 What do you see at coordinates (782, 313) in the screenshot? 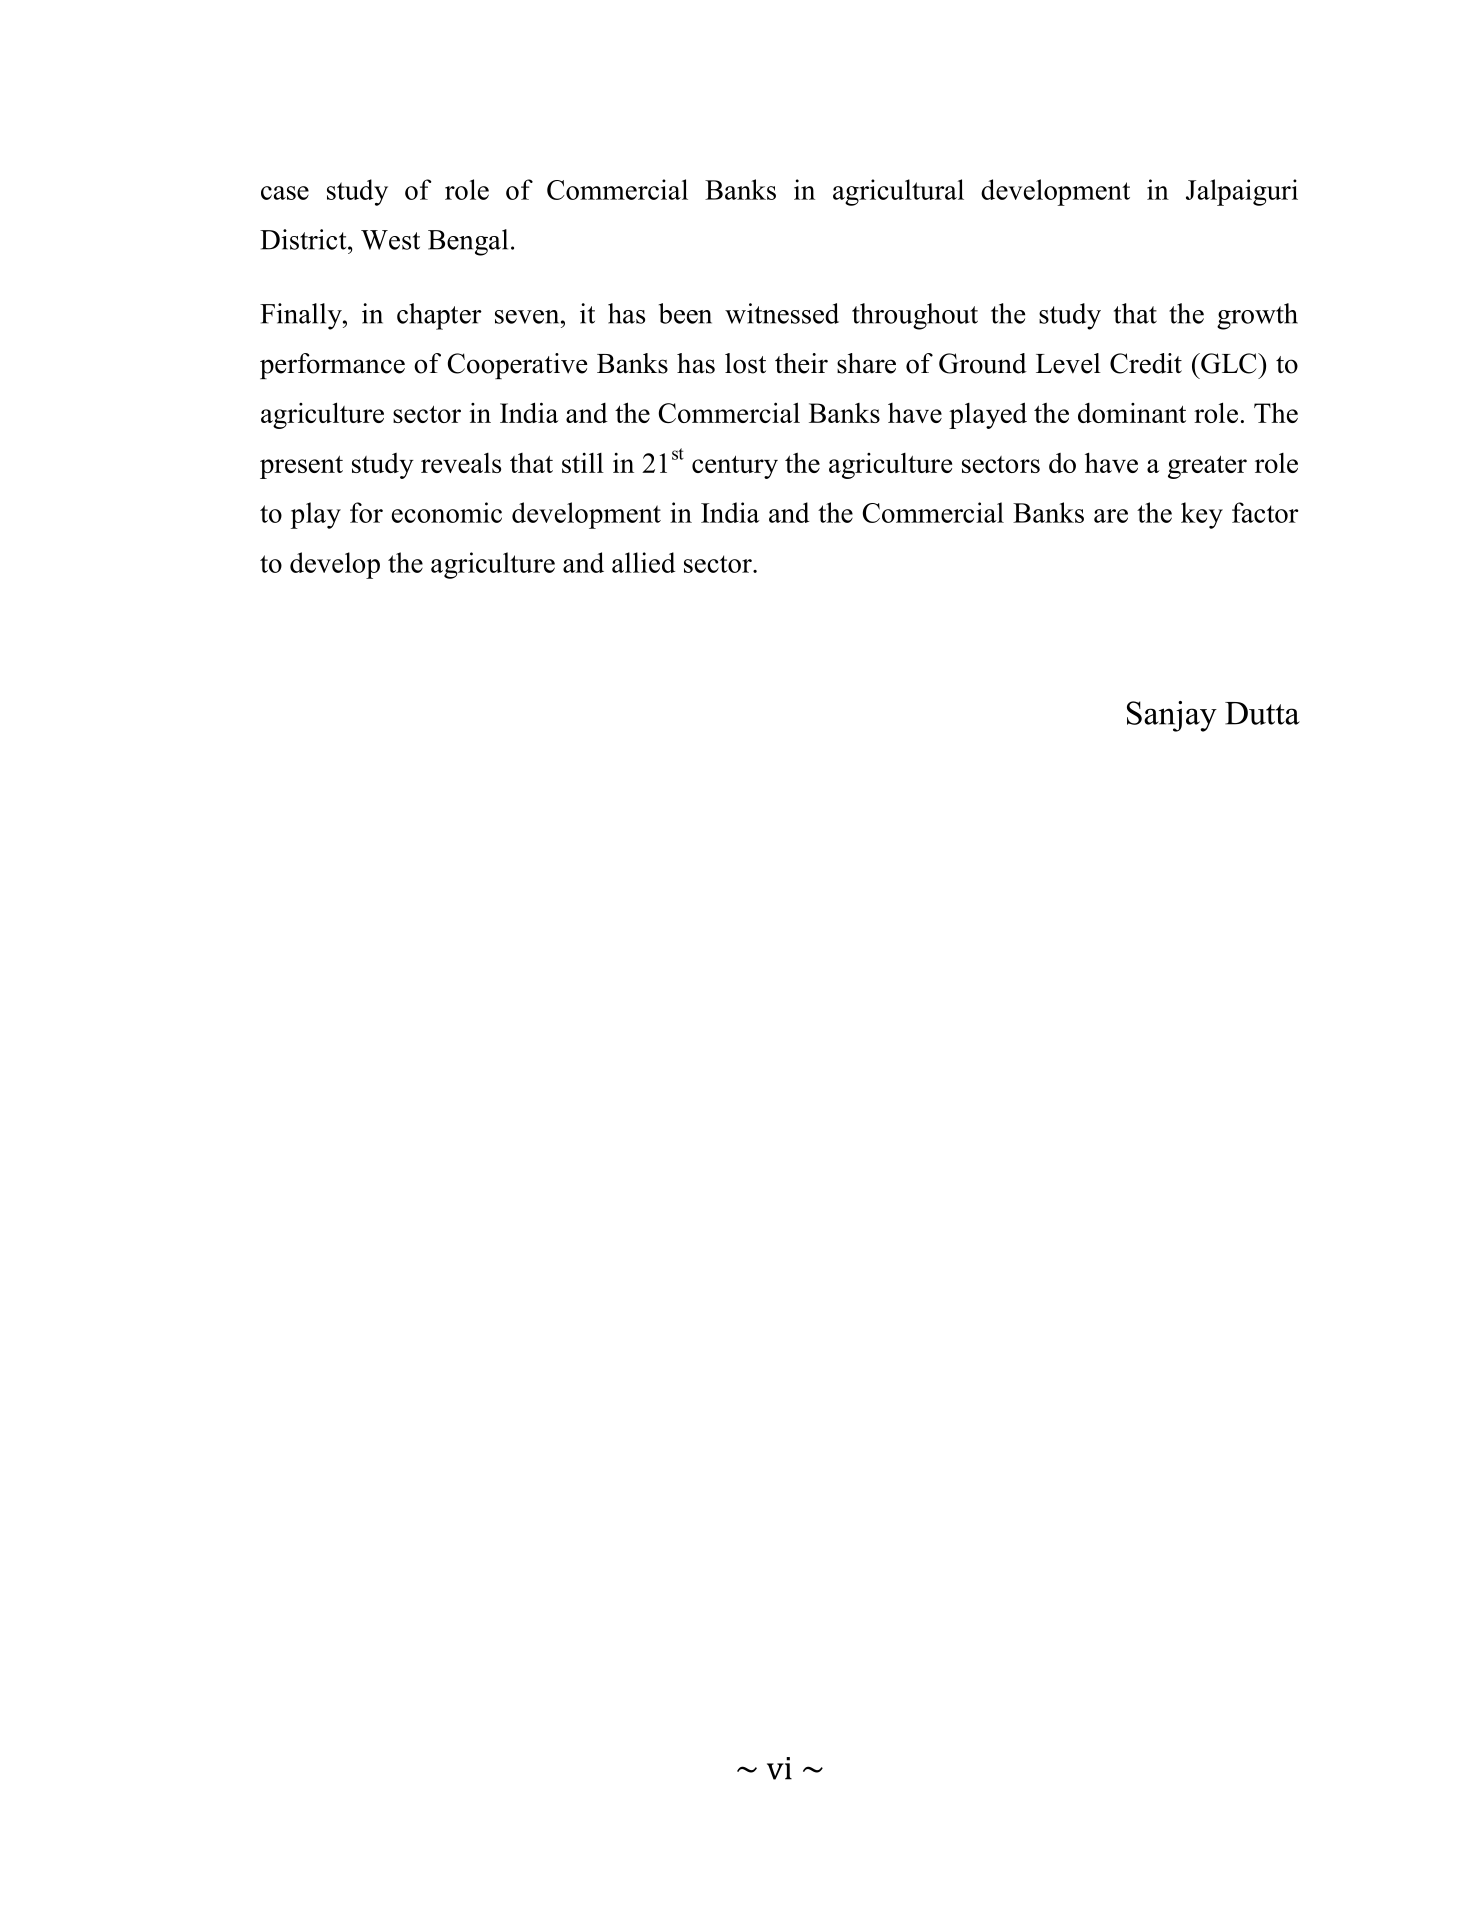
I see `witnessed` at bounding box center [782, 313].
